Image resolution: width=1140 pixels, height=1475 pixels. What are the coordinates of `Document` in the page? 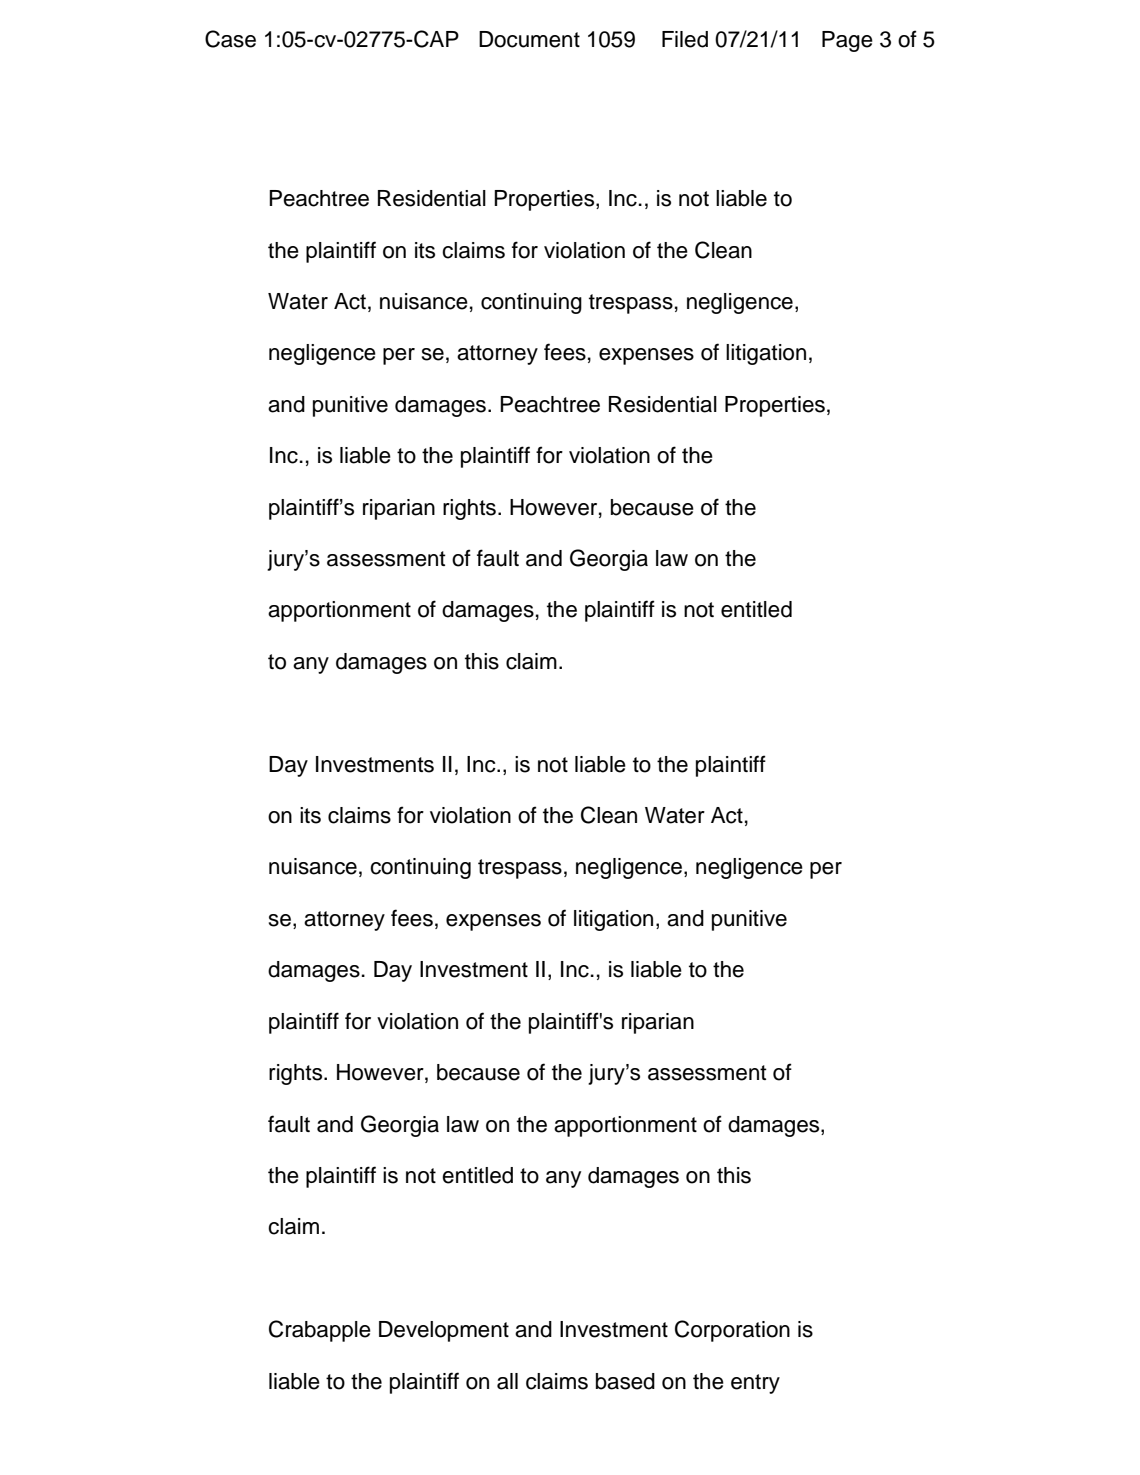 It's located at (529, 39).
